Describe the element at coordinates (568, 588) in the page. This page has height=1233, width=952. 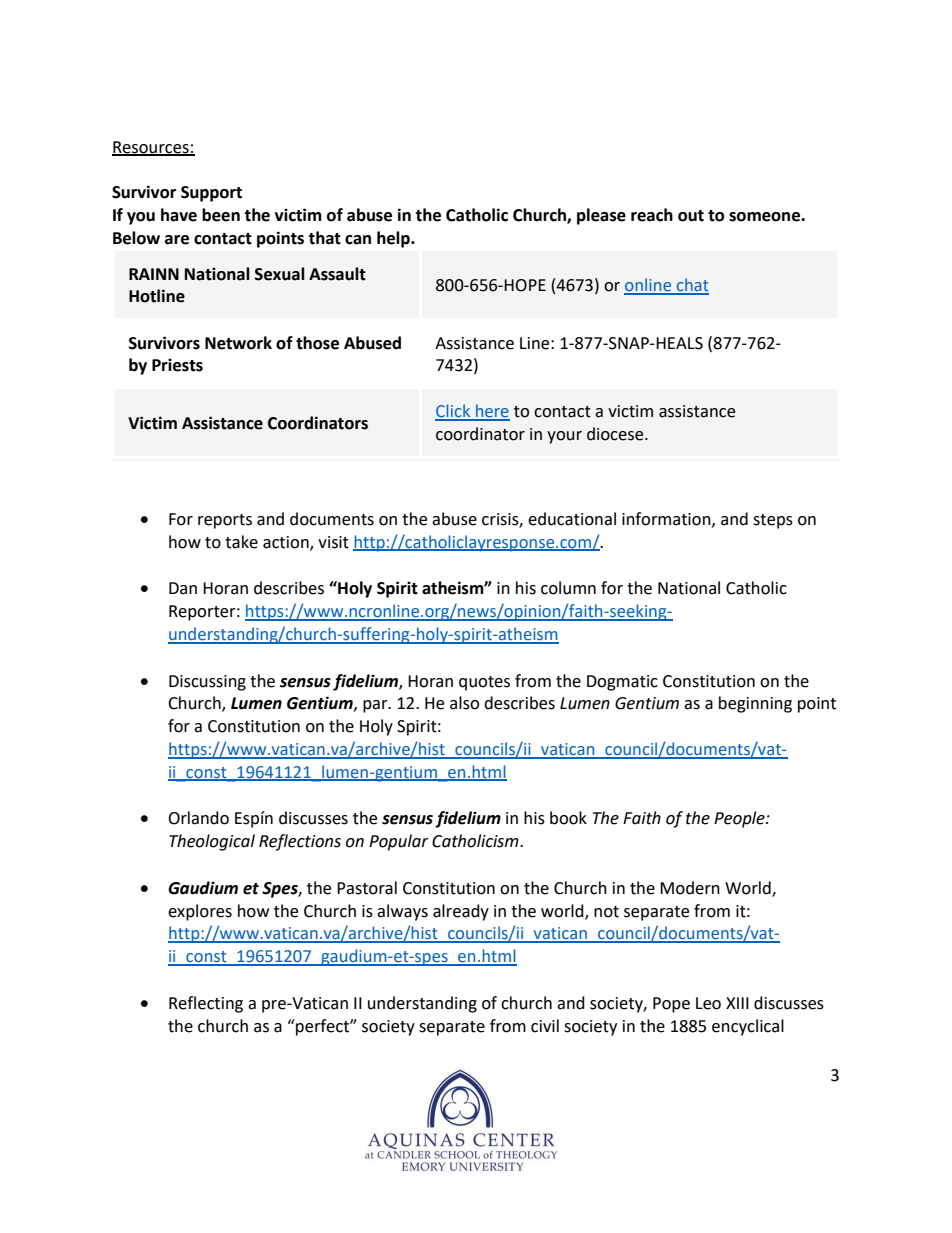
I see `column` at that location.
